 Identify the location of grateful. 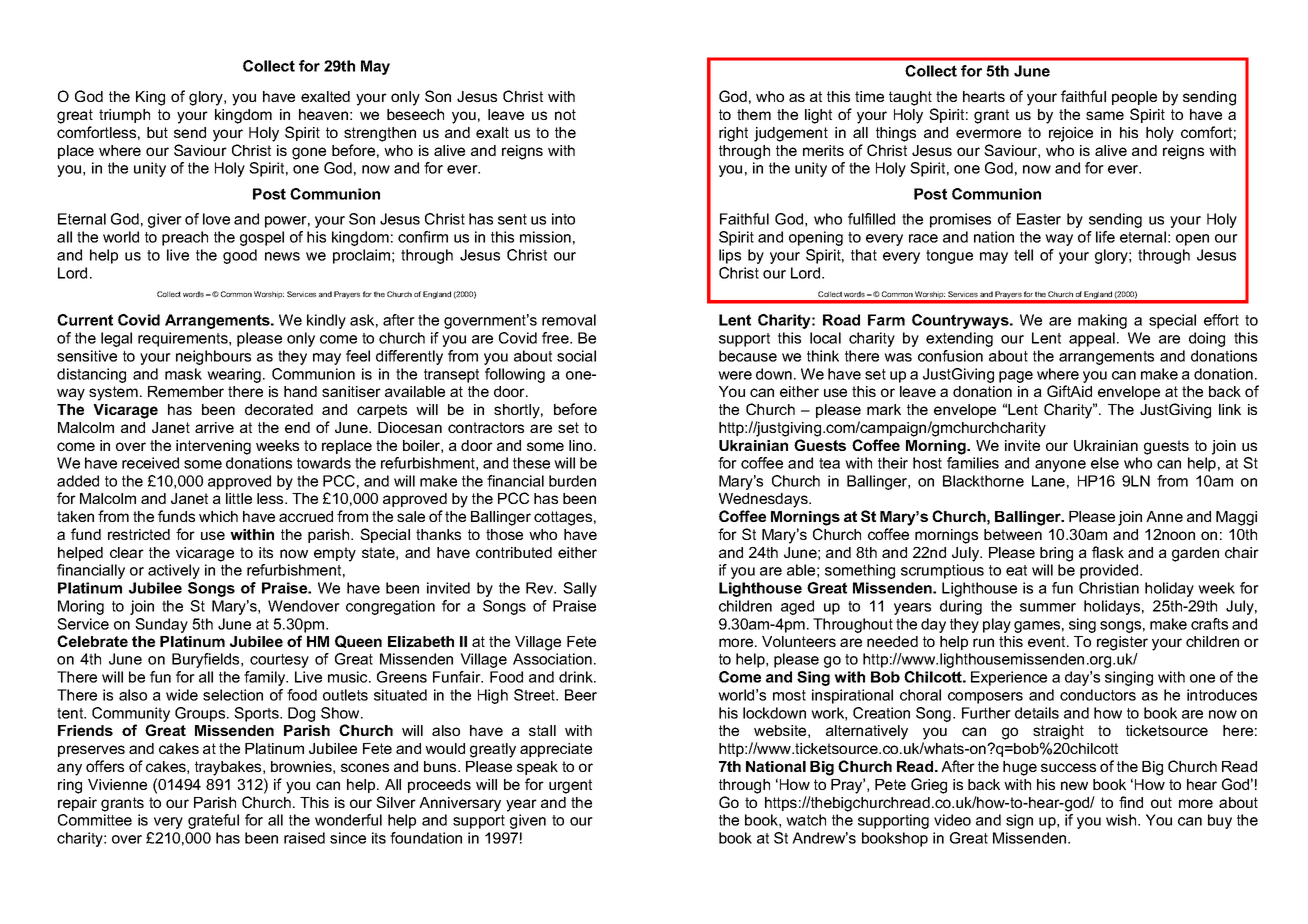
(213, 821).
